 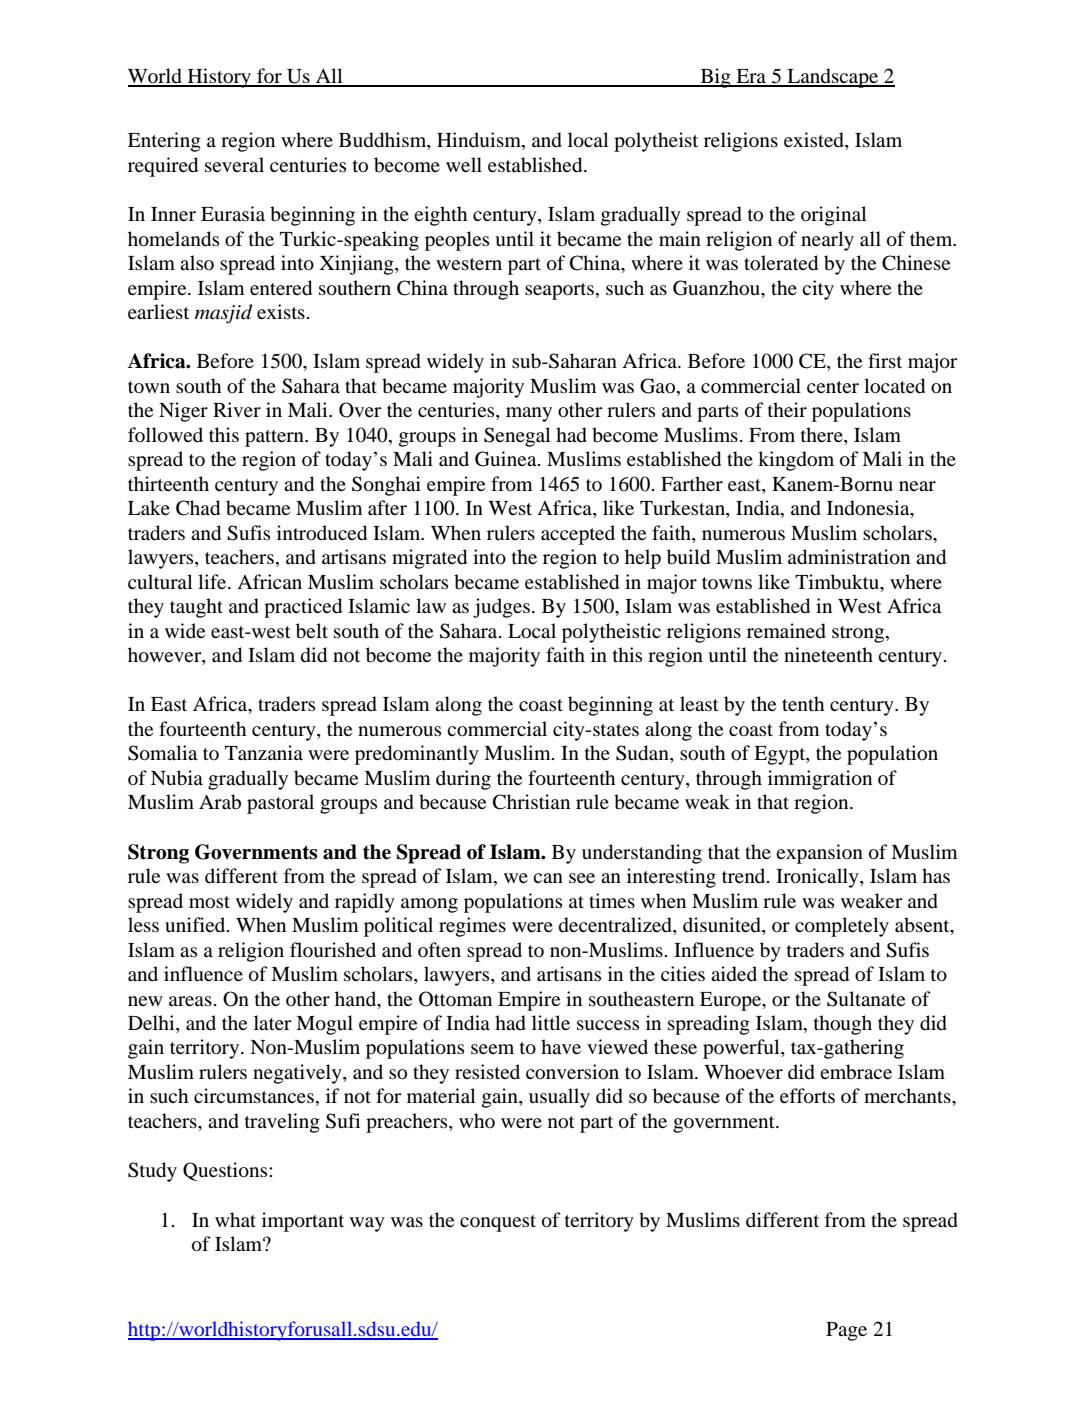 I want to click on what, so click(x=235, y=1219).
